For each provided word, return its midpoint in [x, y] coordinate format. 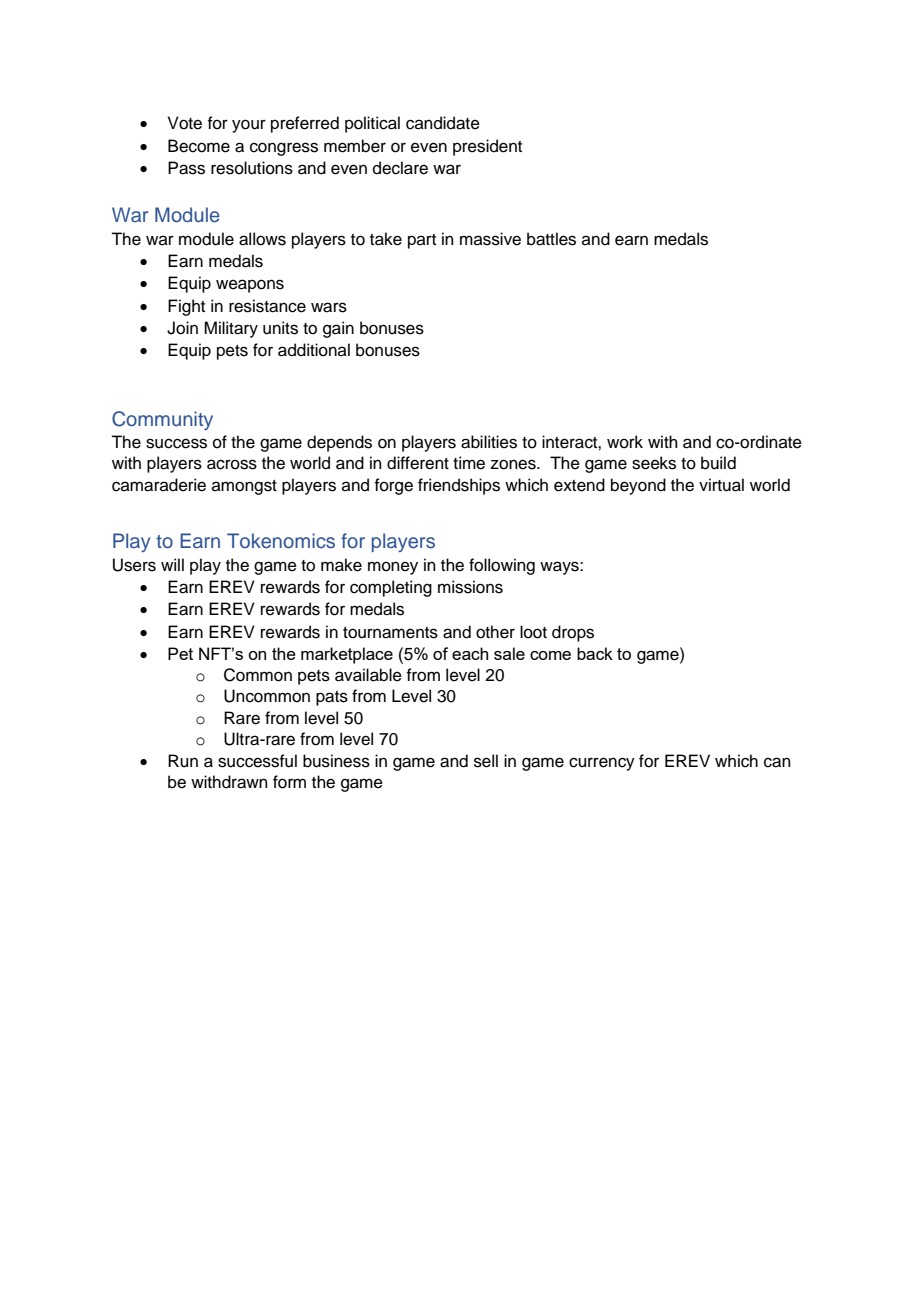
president [487, 147]
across [232, 464]
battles [551, 239]
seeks [654, 463]
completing [391, 588]
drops [573, 633]
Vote [185, 123]
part [422, 241]
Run [183, 761]
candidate [443, 123]
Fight [186, 307]
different [418, 463]
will [172, 564]
